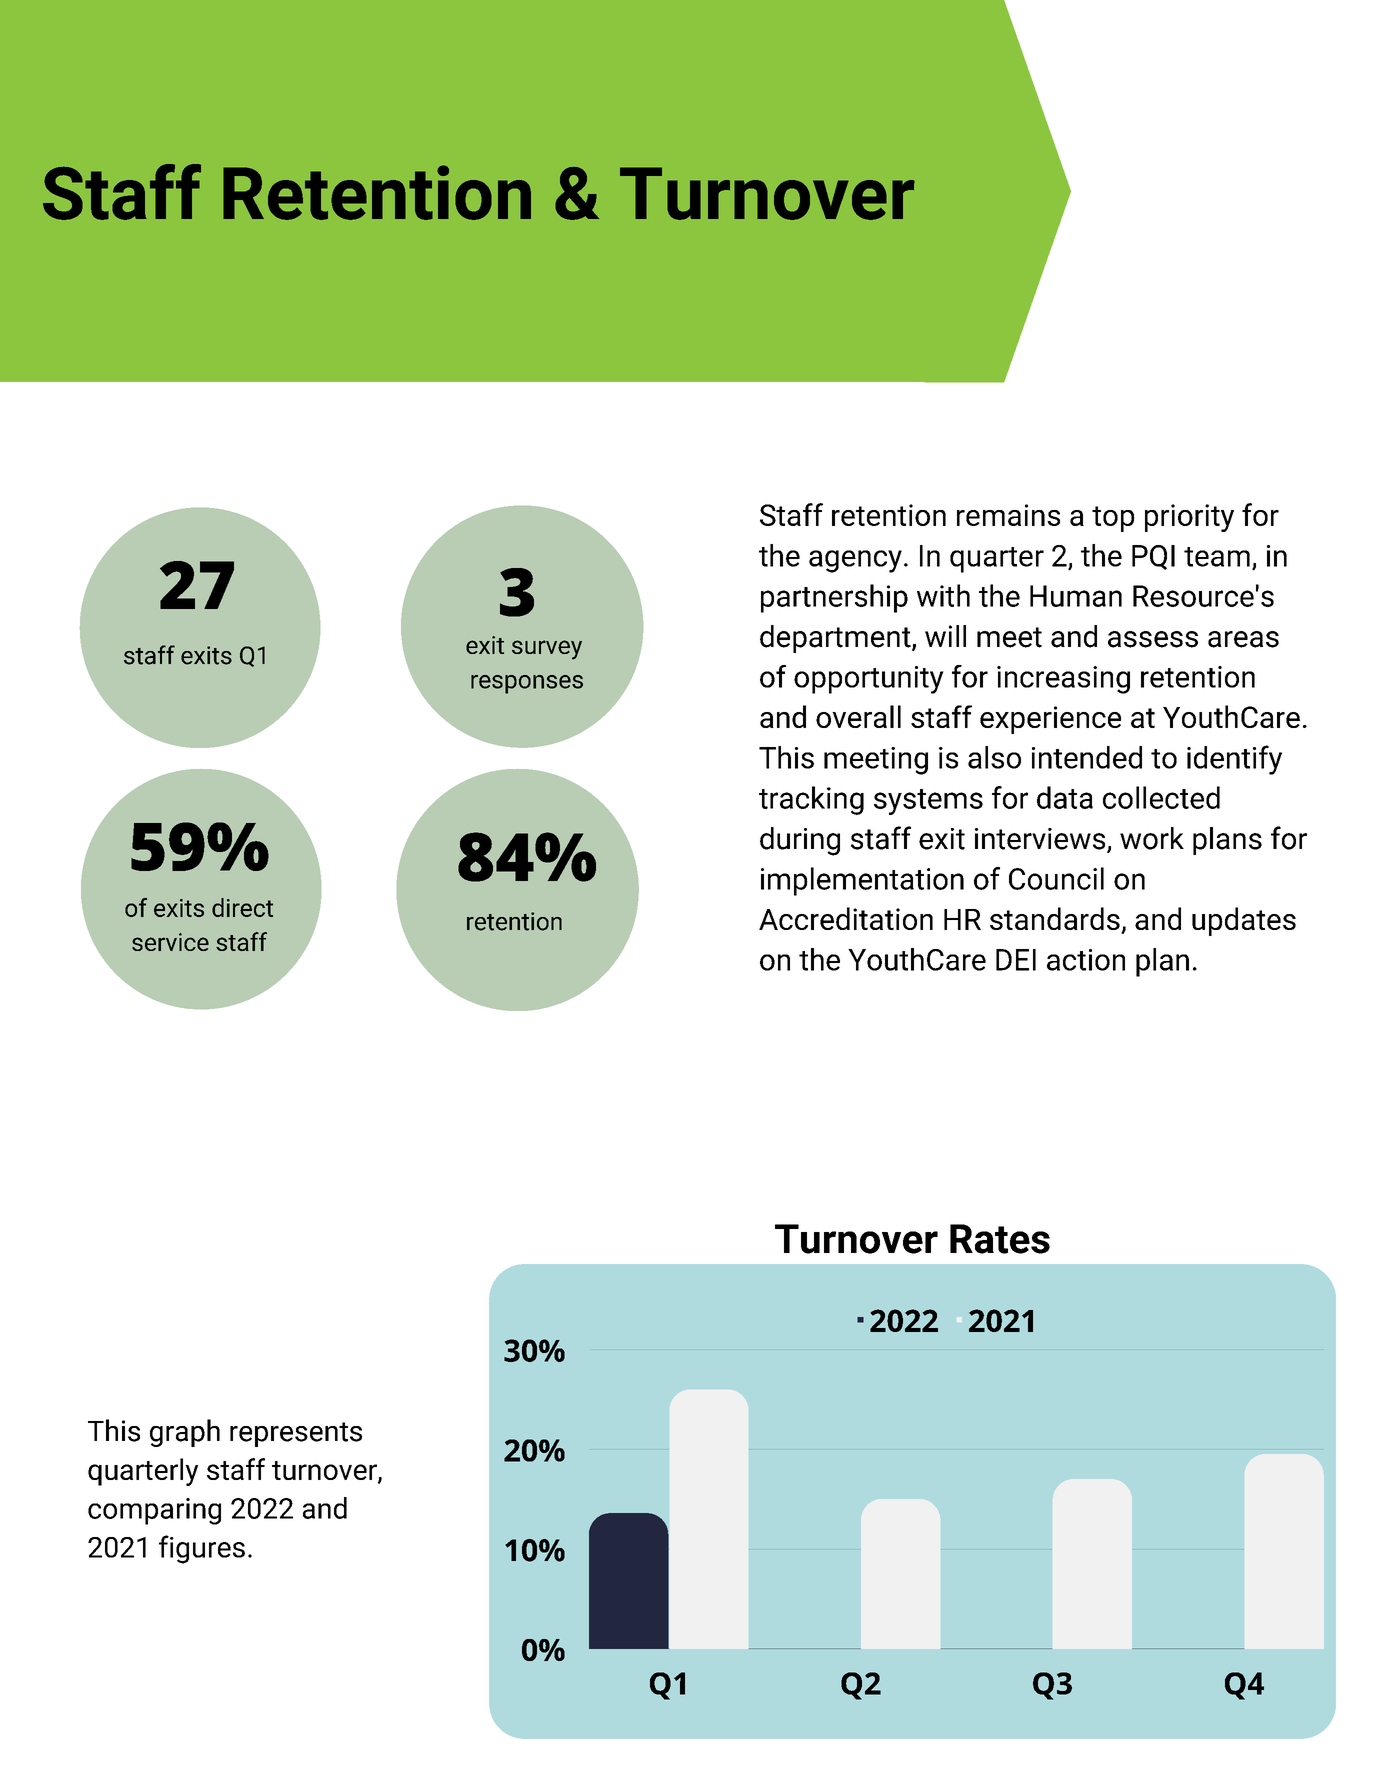 This page has width=1374, height=1778. Describe the element at coordinates (296, 1434) in the page. I see `represents` at that location.
